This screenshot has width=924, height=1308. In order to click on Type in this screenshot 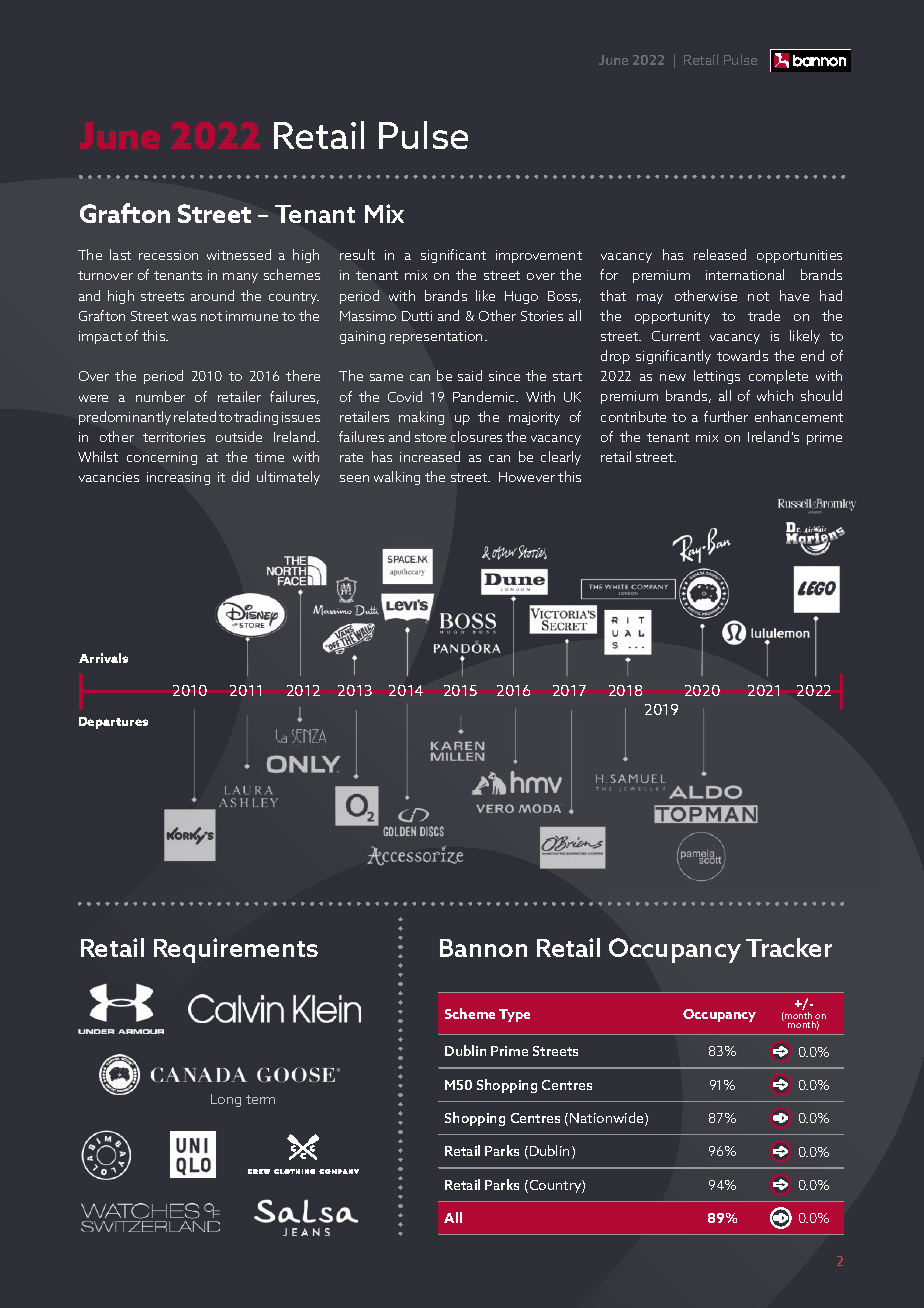, I will do `click(514, 1015)`.
